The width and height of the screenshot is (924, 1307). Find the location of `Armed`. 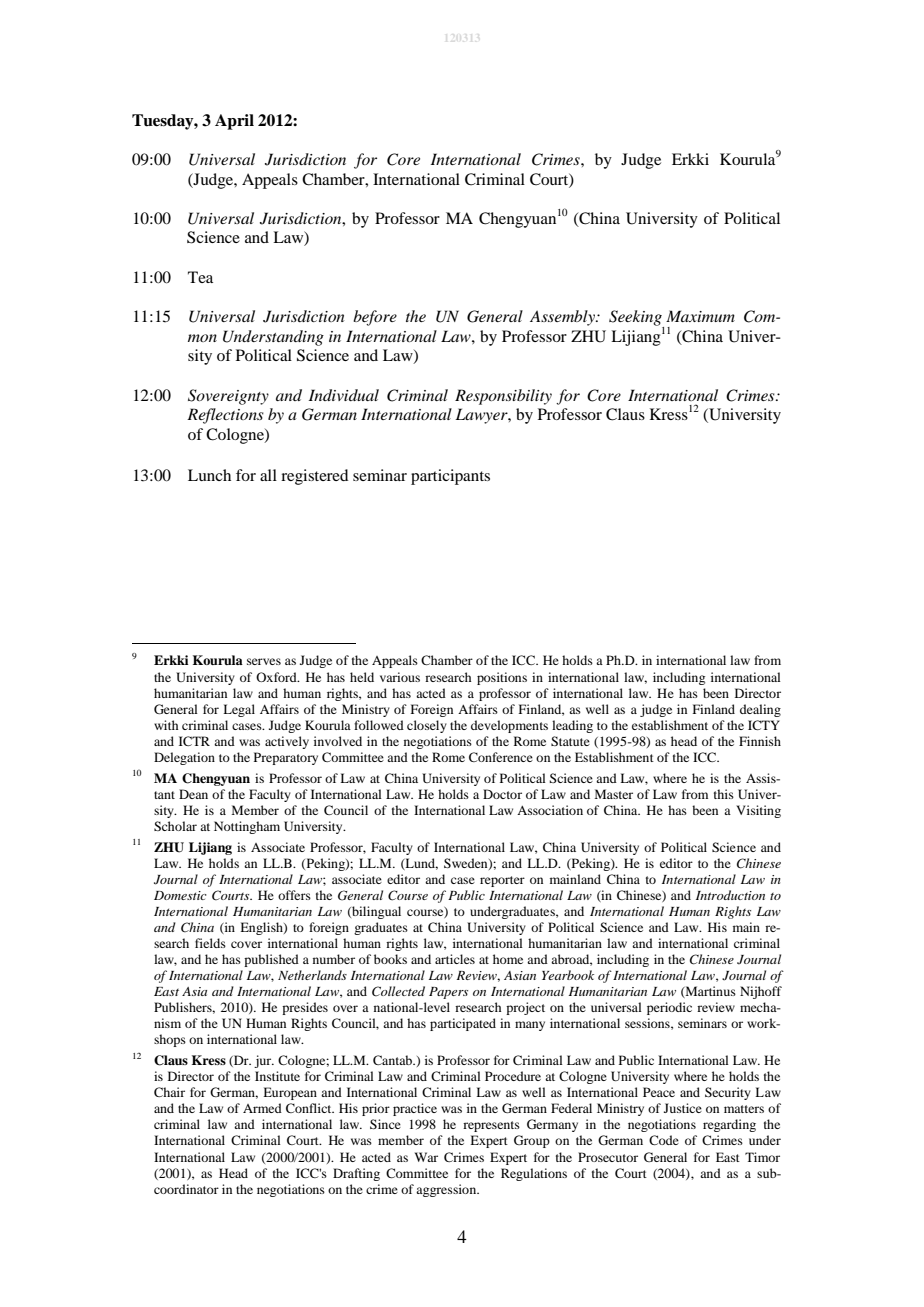

Armed is located at coordinates (262, 1108).
